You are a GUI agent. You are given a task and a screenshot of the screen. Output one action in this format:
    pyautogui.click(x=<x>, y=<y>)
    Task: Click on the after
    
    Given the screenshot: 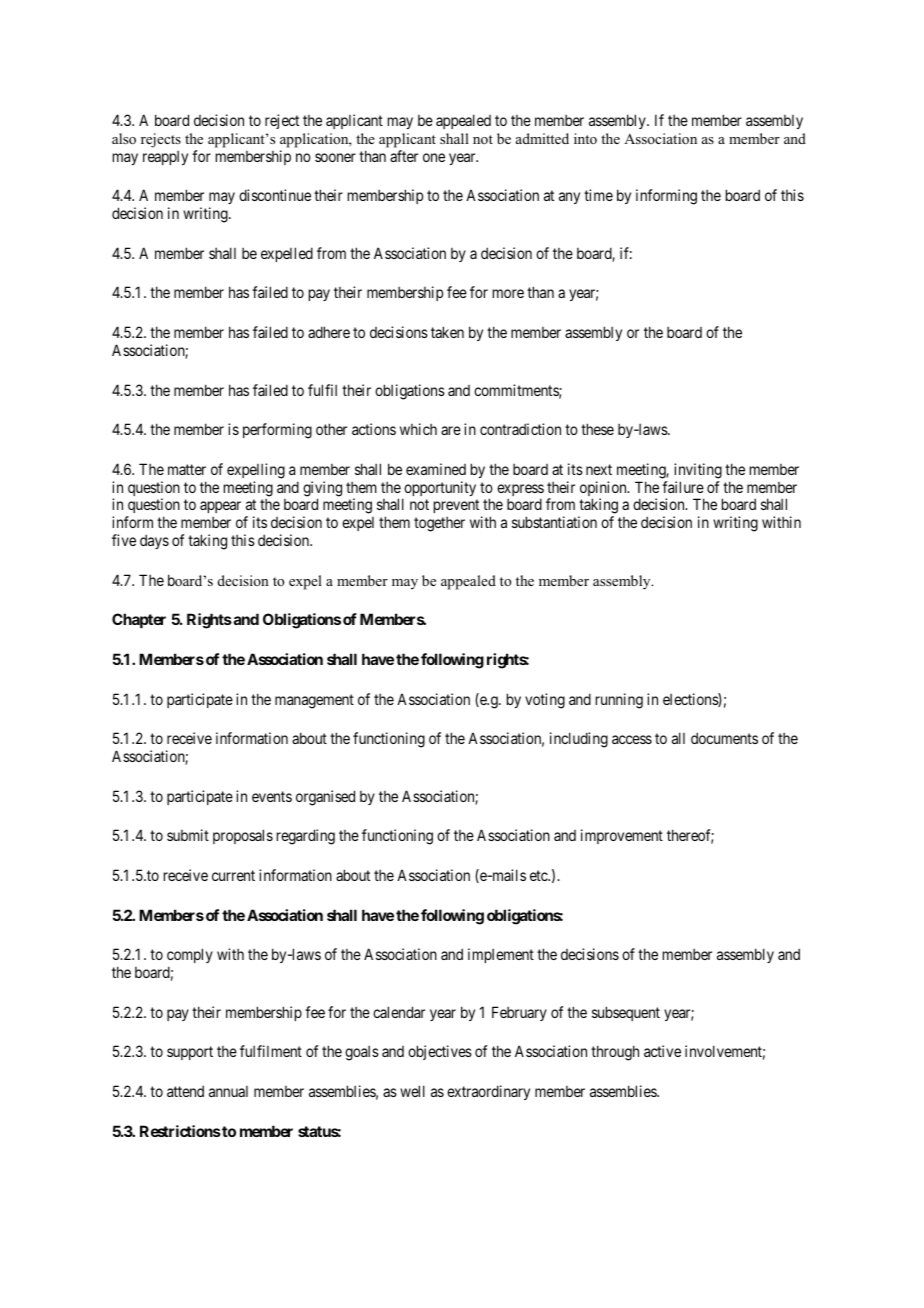 What is the action you would take?
    pyautogui.click(x=404, y=156)
